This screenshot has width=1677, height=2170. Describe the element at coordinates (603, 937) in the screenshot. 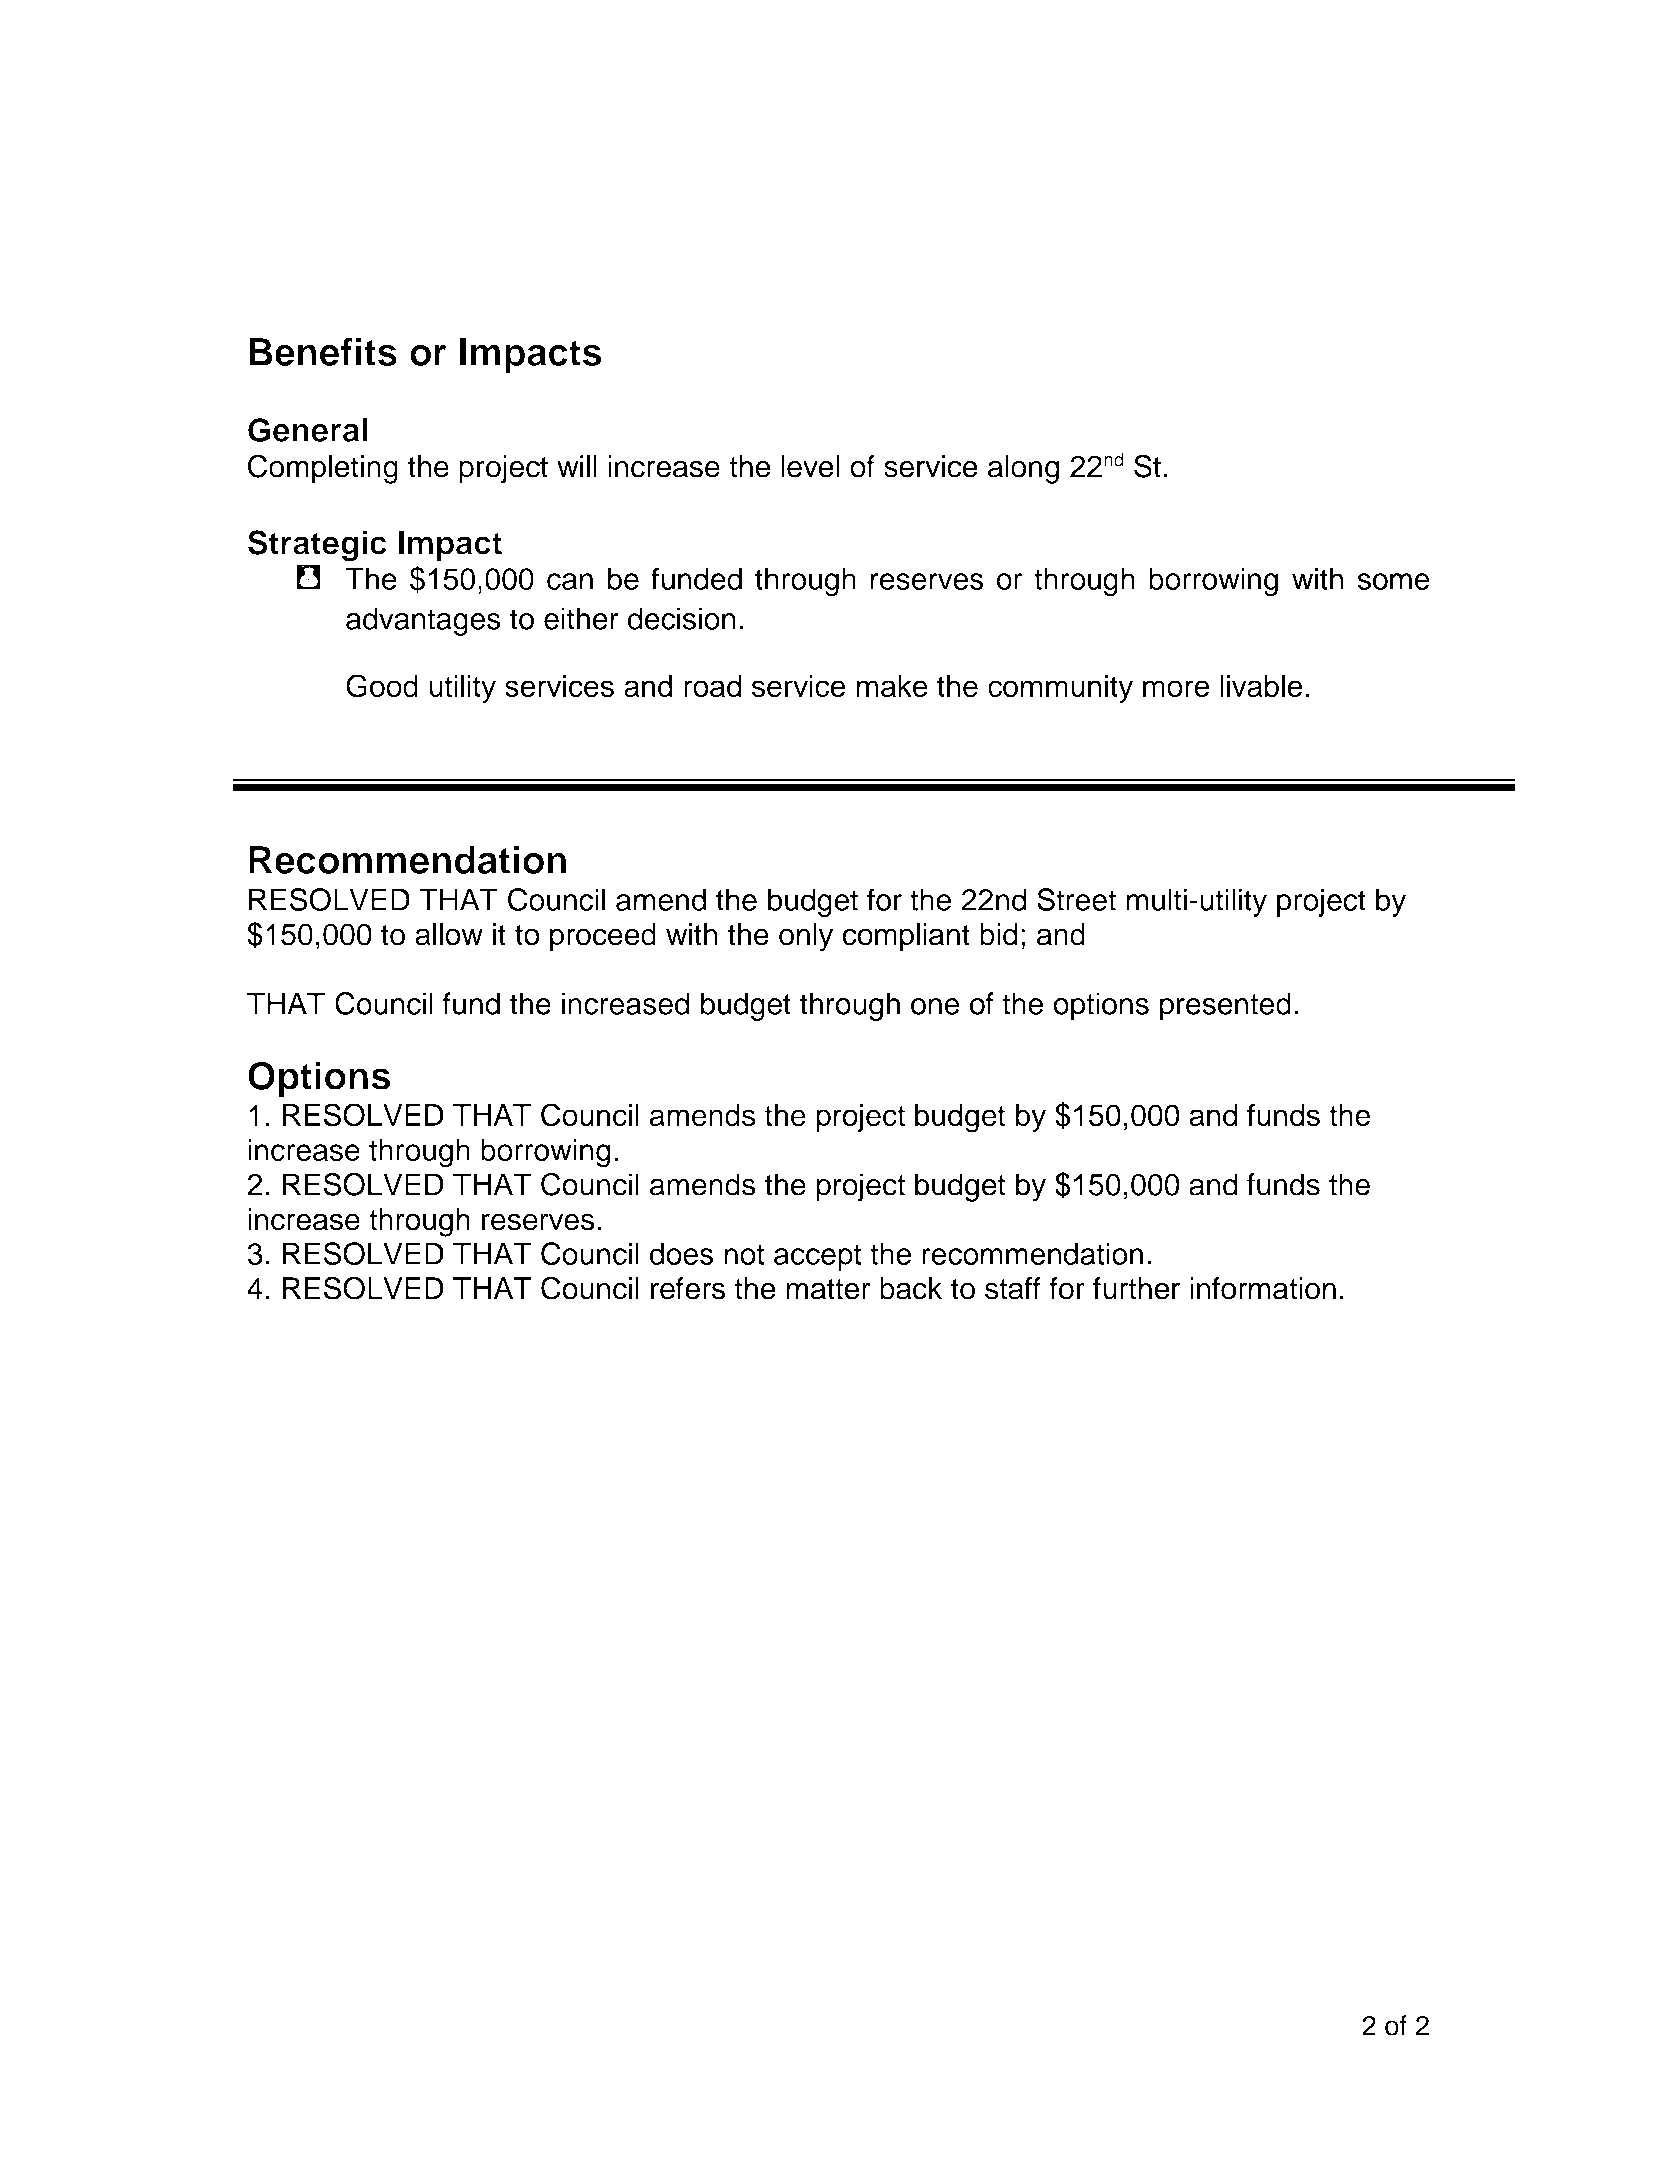

I see `proceed` at that location.
